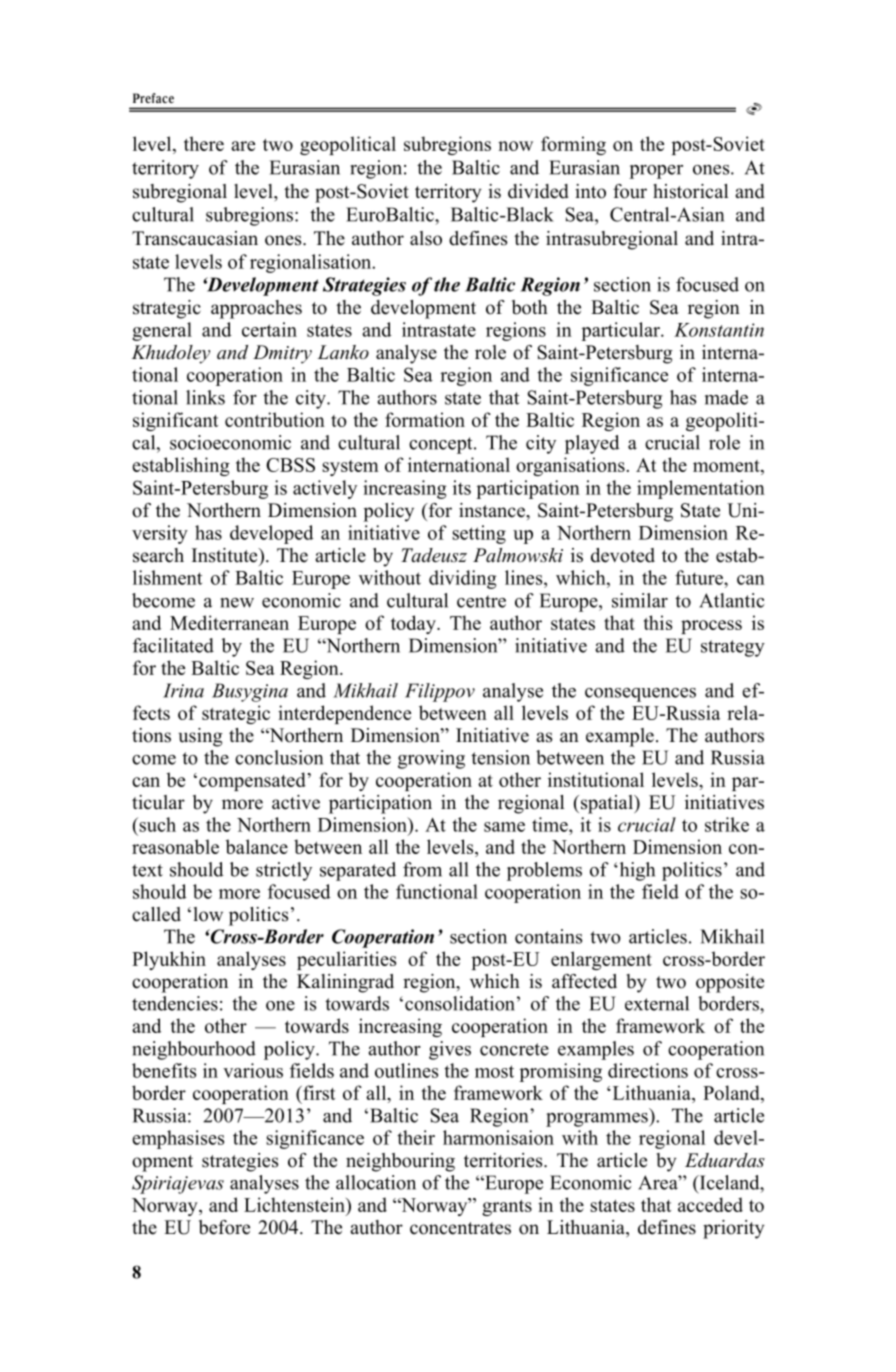  What do you see at coordinates (515, 146) in the document?
I see `now` at bounding box center [515, 146].
